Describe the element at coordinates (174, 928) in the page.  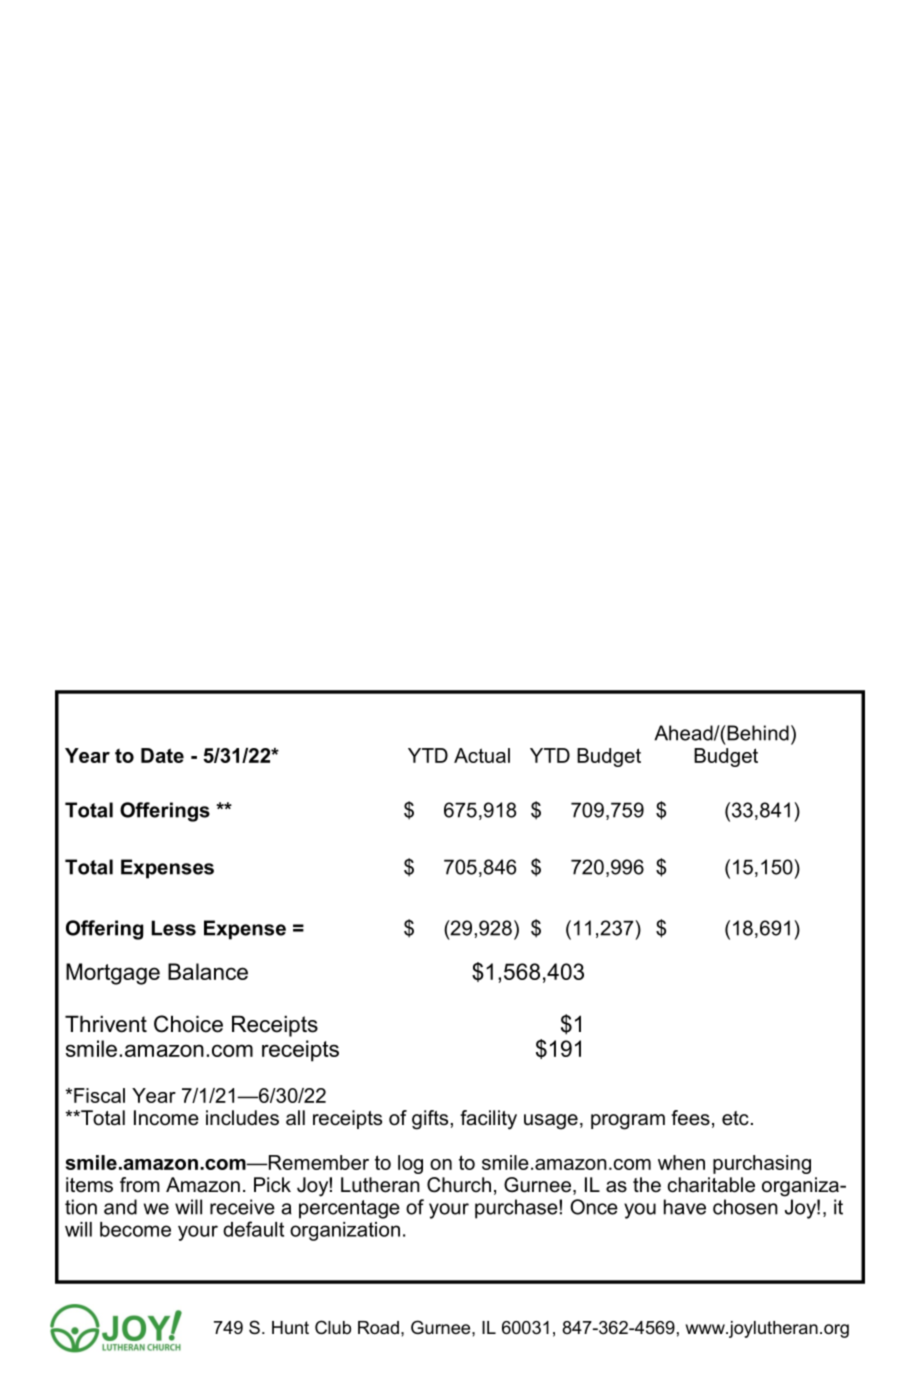
I see `Less` at that location.
